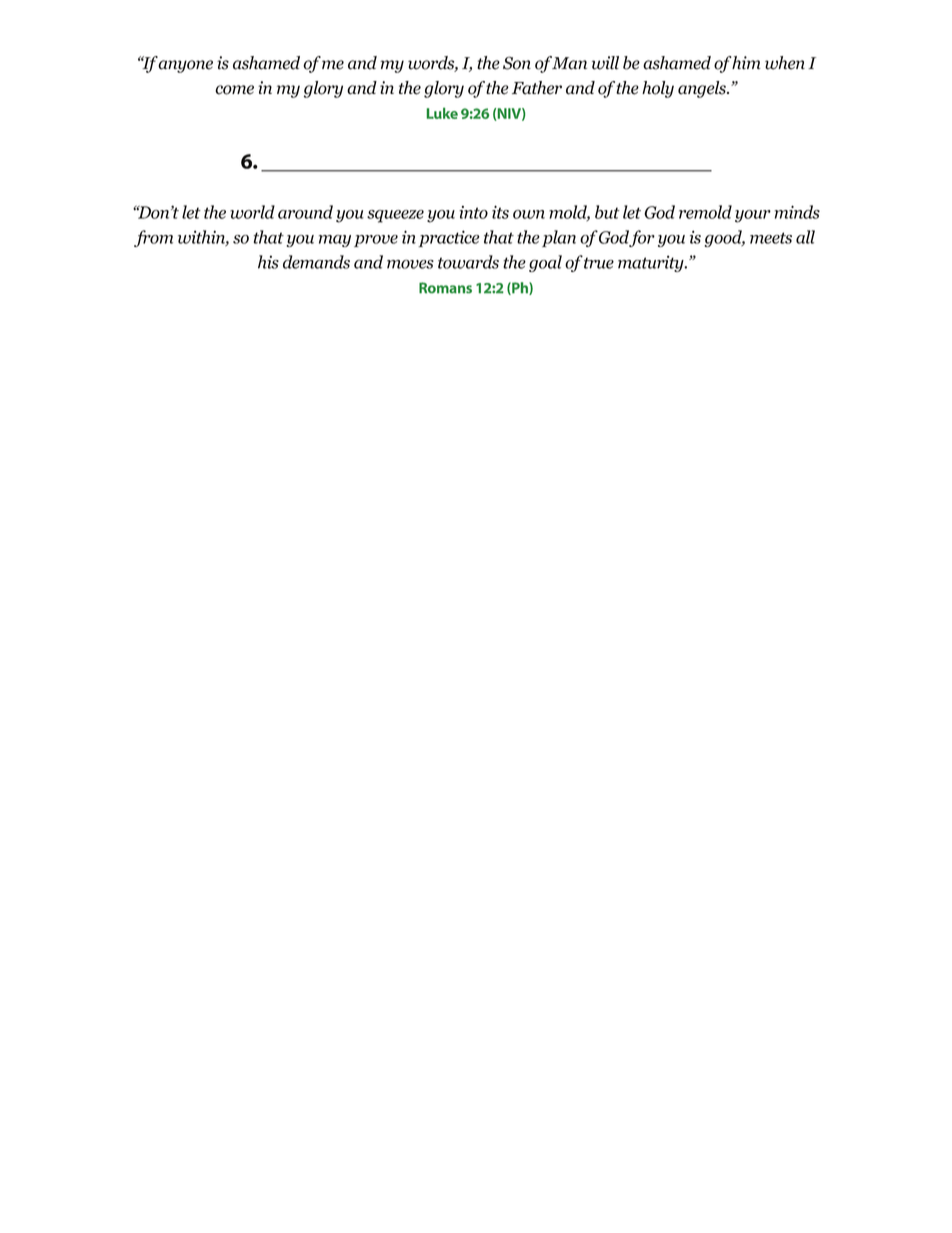  What do you see at coordinates (746, 63) in the image?
I see `him` at bounding box center [746, 63].
